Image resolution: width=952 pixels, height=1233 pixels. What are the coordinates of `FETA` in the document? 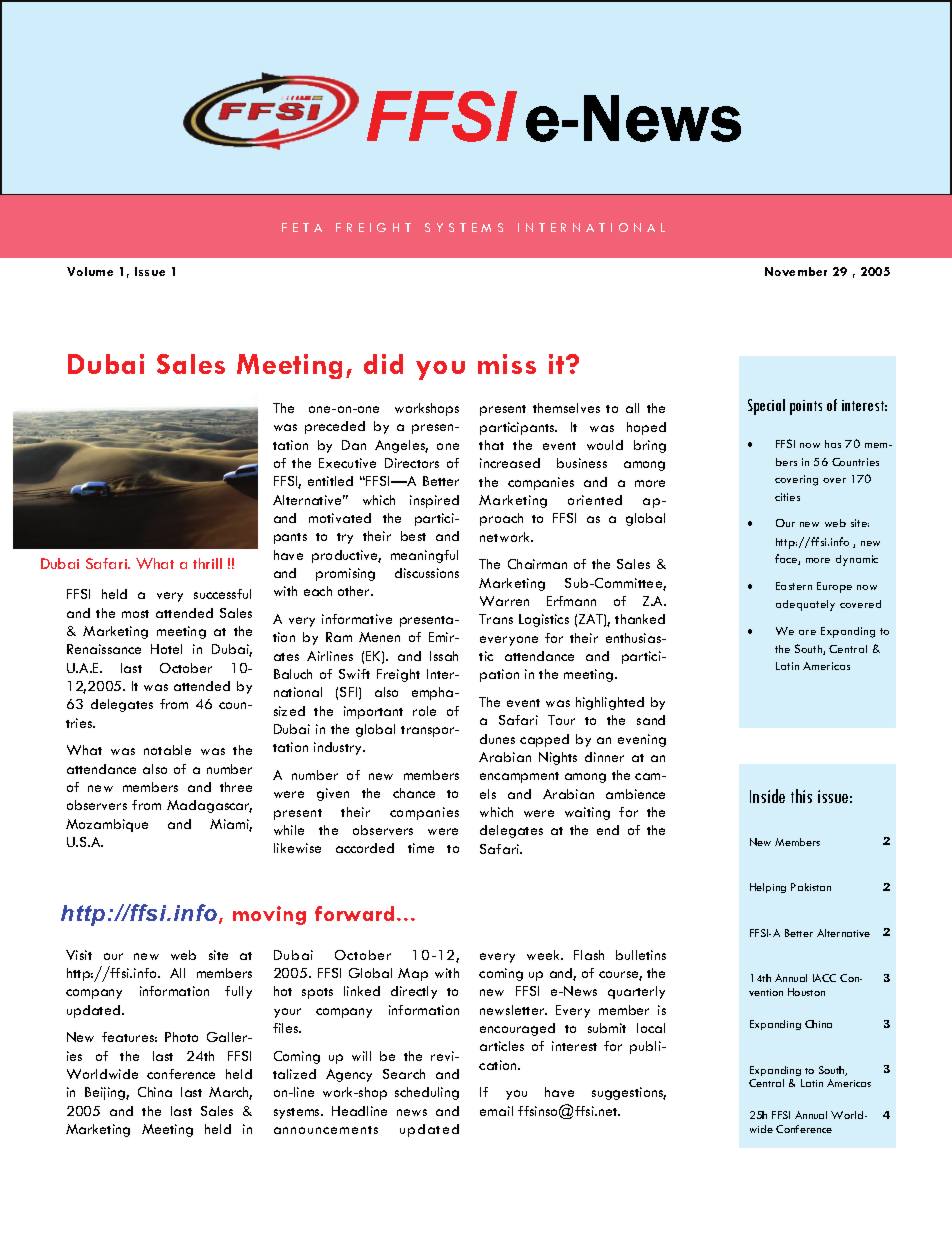 It's located at (302, 227).
